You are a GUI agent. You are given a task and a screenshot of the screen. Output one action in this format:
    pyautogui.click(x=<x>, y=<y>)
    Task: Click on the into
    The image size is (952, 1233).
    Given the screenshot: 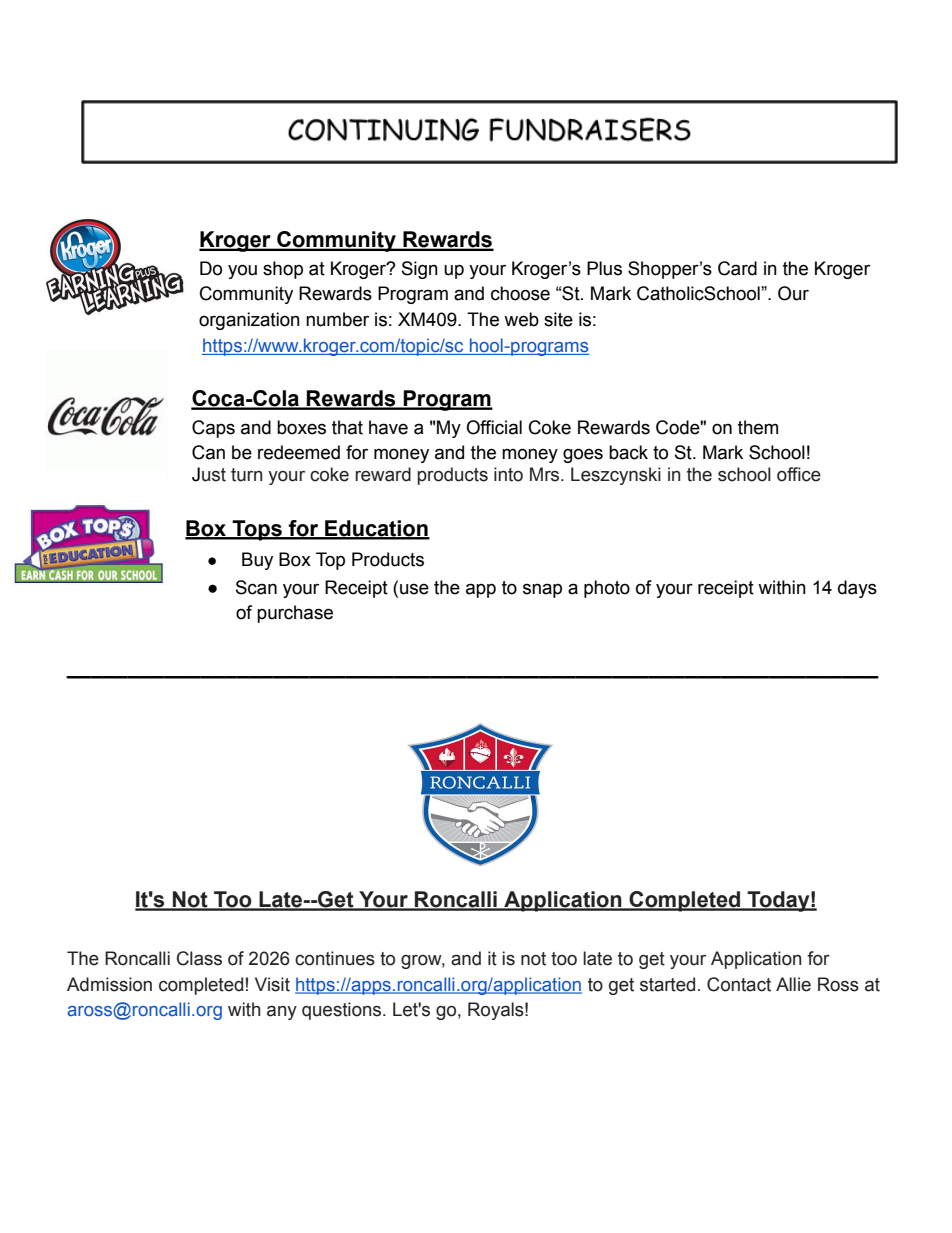 What is the action you would take?
    pyautogui.click(x=508, y=474)
